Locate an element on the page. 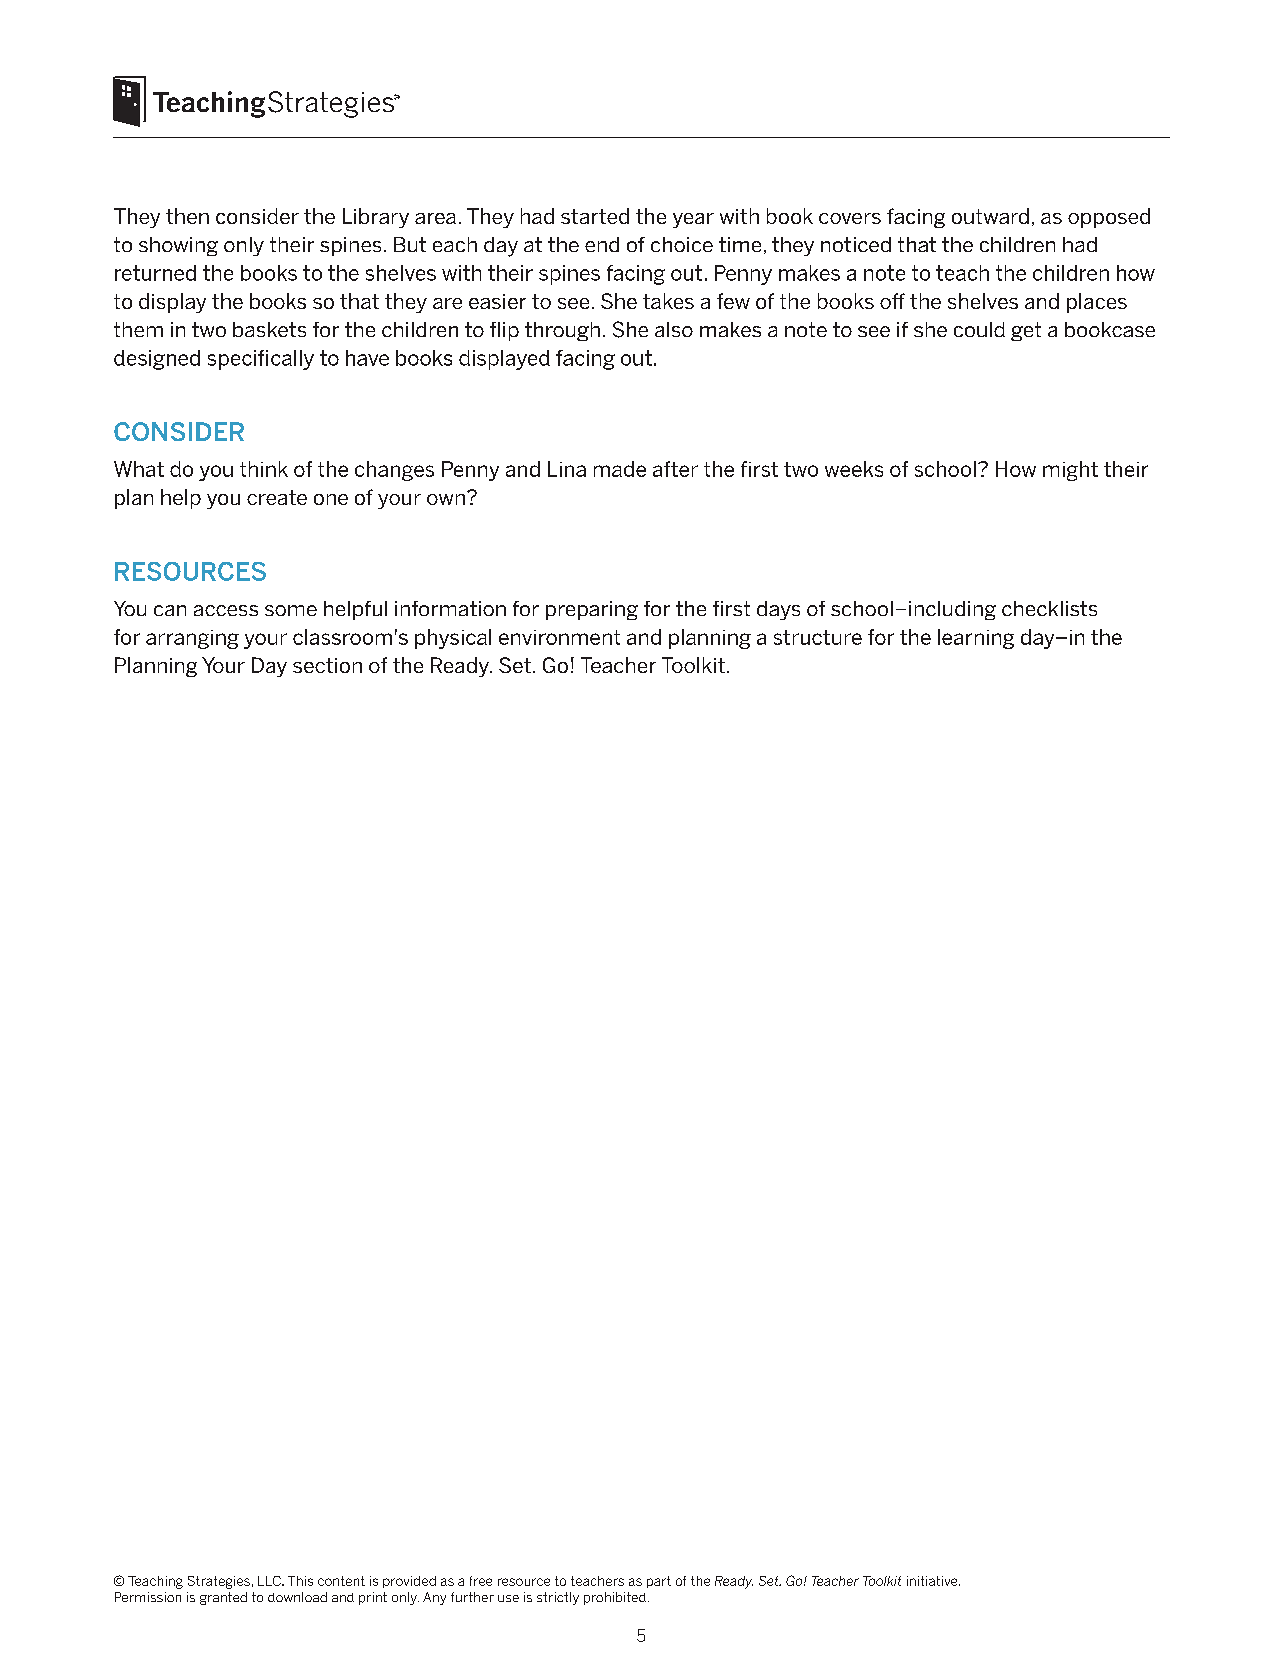 The width and height of the image is (1283, 1660). showing is located at coordinates (178, 246).
